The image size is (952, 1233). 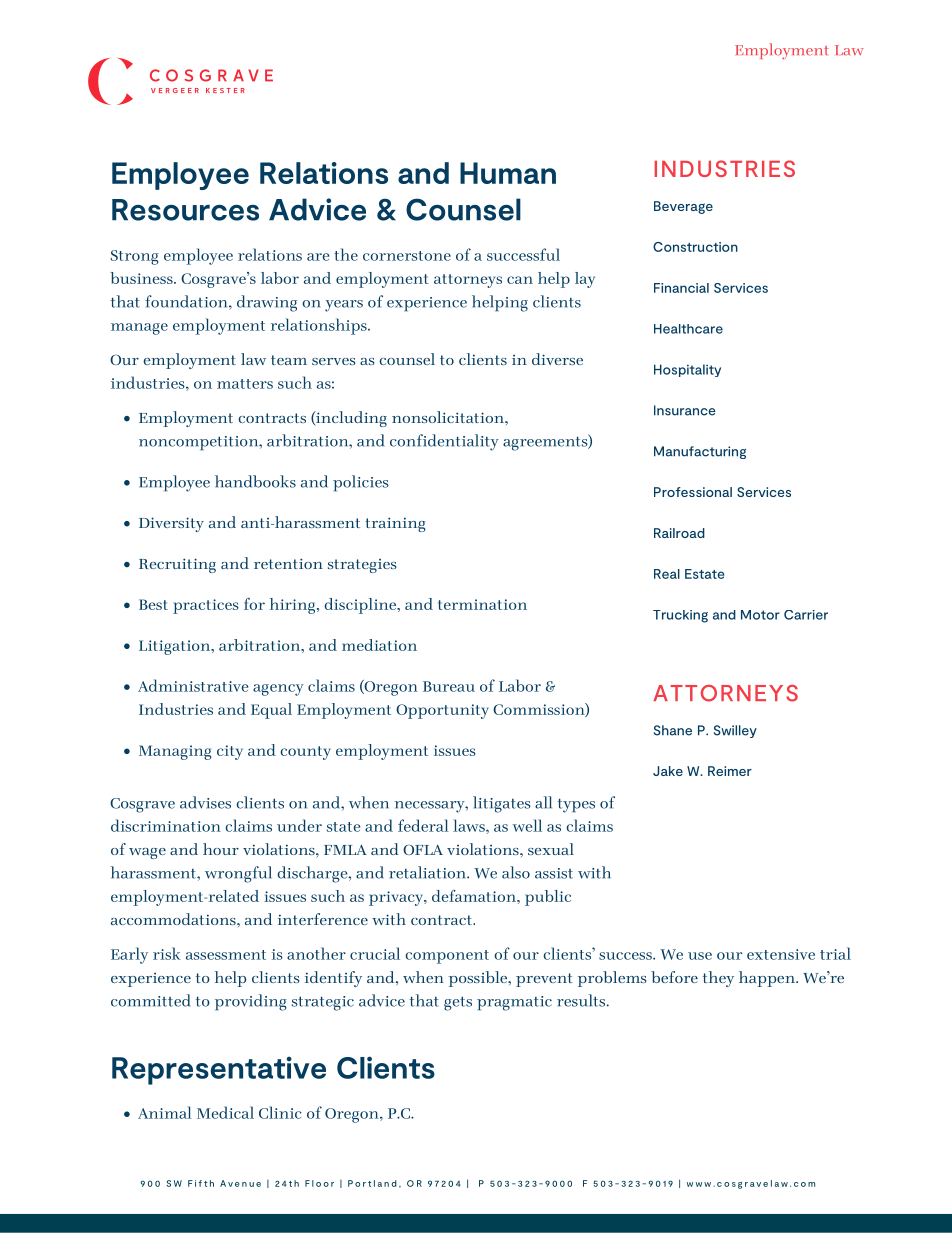 What do you see at coordinates (683, 207) in the page?
I see `Beverage` at bounding box center [683, 207].
